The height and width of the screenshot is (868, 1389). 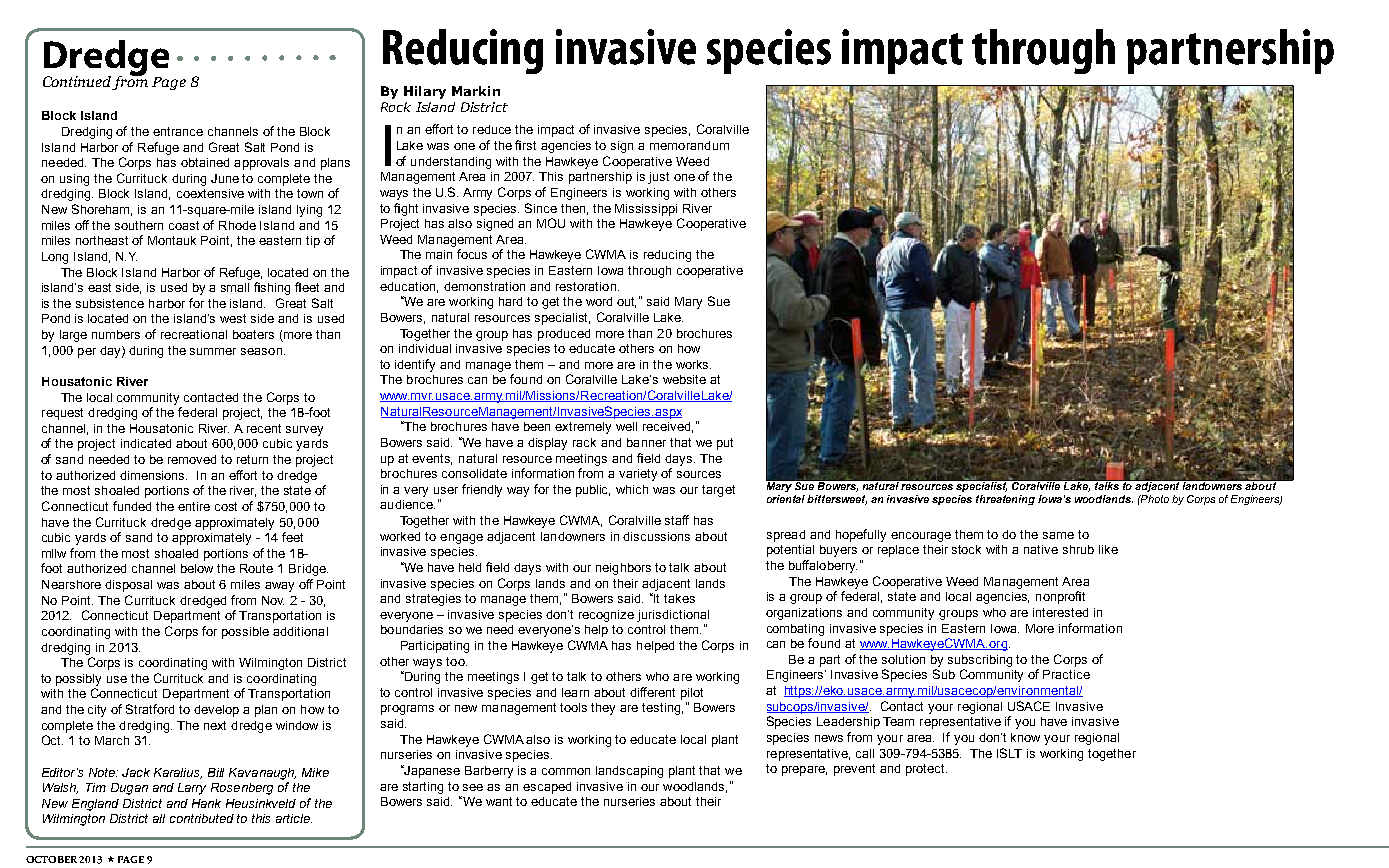 I want to click on dimensions, so click(x=153, y=475).
